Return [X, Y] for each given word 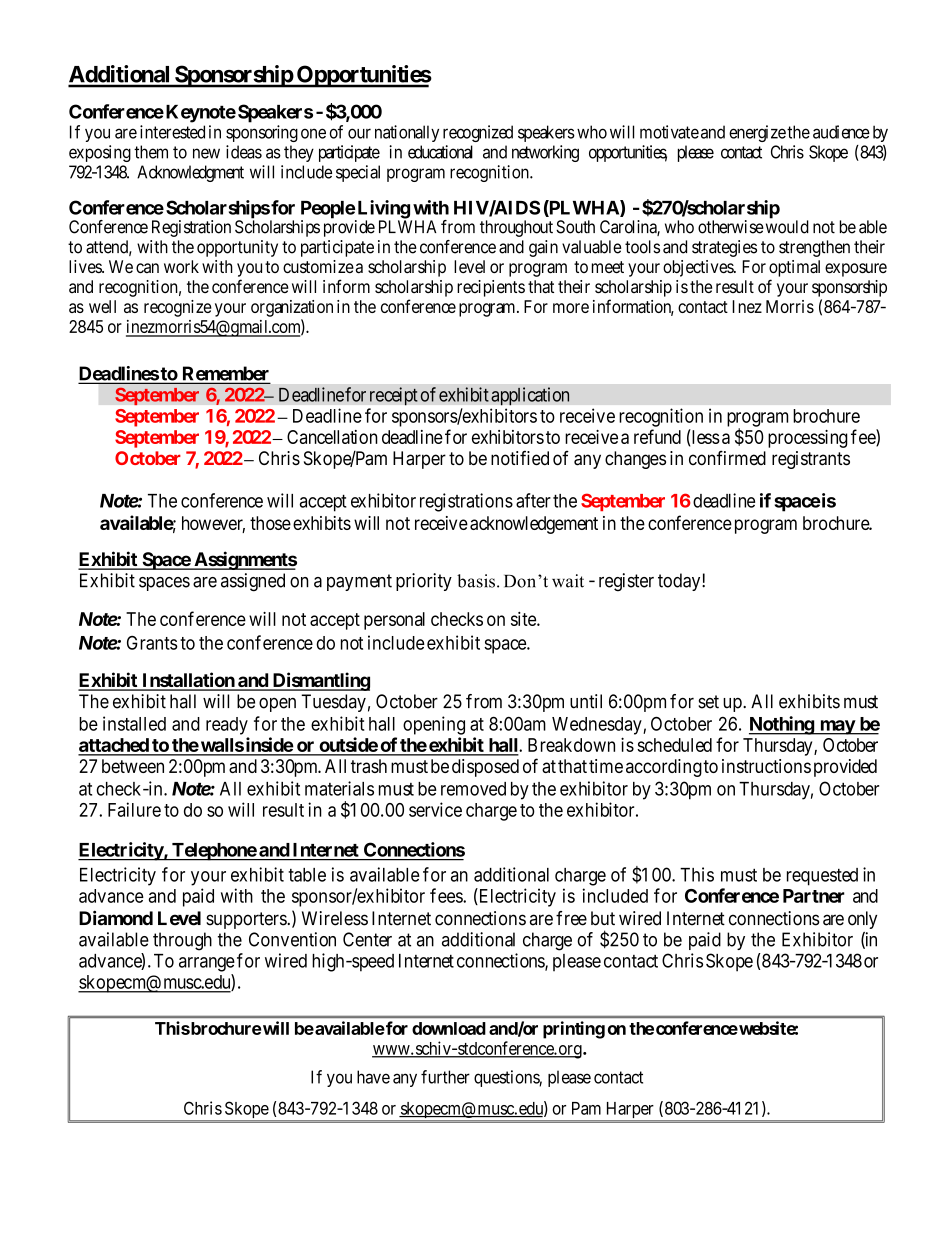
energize [757, 133]
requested [822, 877]
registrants [811, 460]
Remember [225, 374]
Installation [188, 681]
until [586, 701]
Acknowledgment [190, 173]
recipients [491, 288]
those [270, 523]
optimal [794, 268]
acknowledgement [534, 525]
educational [440, 152]
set [708, 702]
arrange [207, 964]
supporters [247, 920]
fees [447, 895]
